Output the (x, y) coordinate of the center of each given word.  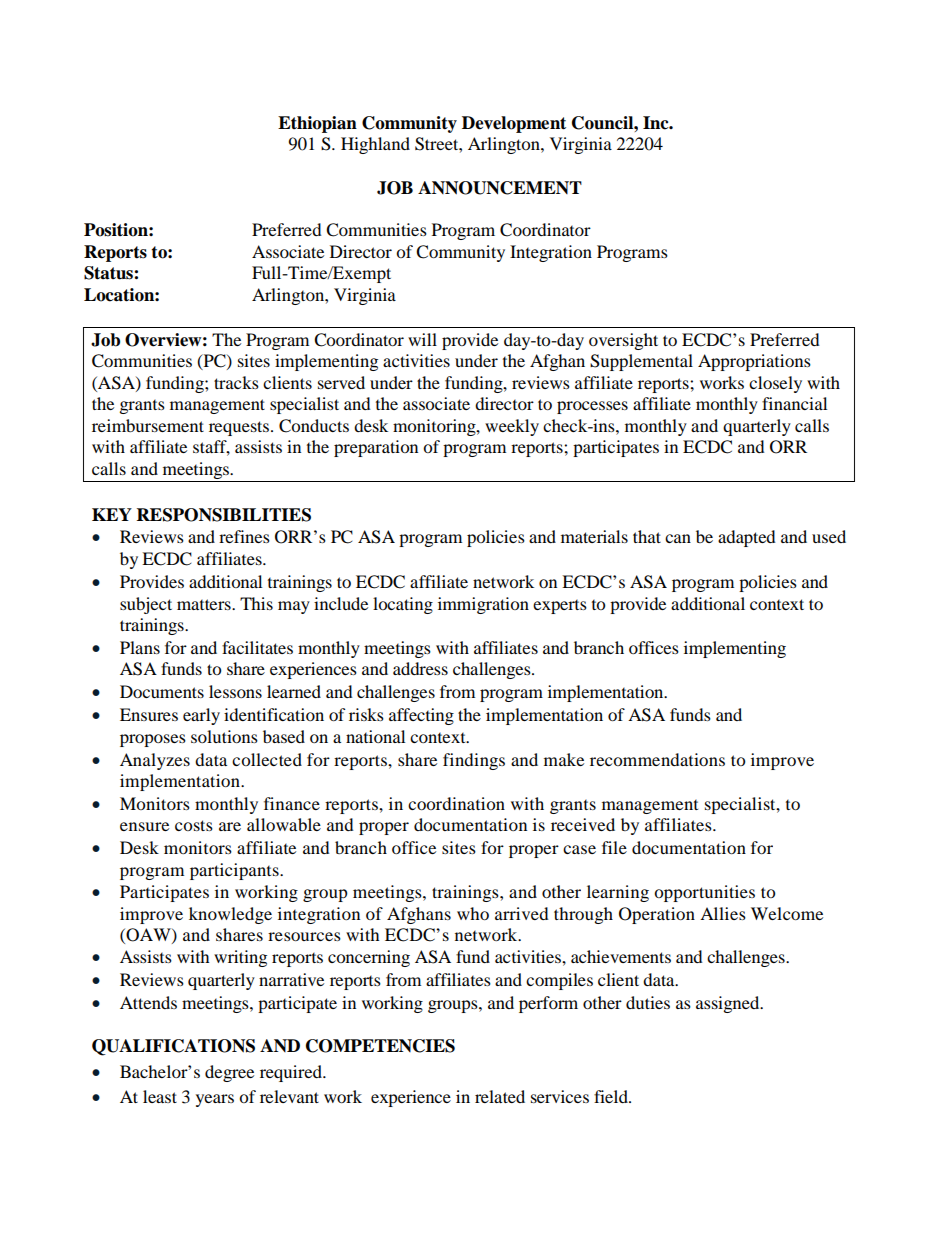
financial (794, 403)
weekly (512, 427)
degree (229, 1073)
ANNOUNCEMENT (500, 188)
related (500, 1096)
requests (240, 428)
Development (514, 124)
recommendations (657, 759)
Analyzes (155, 761)
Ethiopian (317, 124)
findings (474, 761)
